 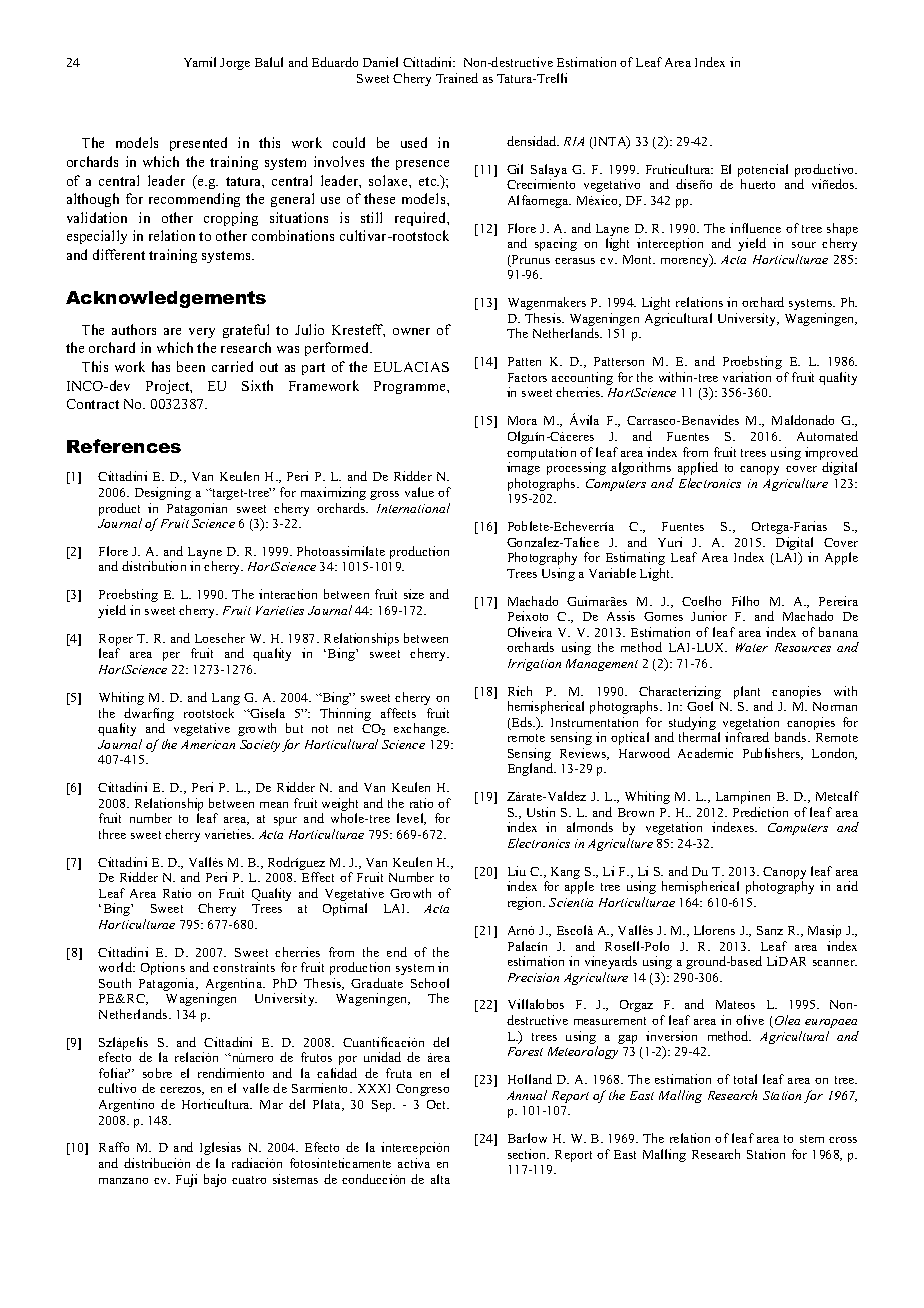 I want to click on Jorge, so click(x=235, y=64).
